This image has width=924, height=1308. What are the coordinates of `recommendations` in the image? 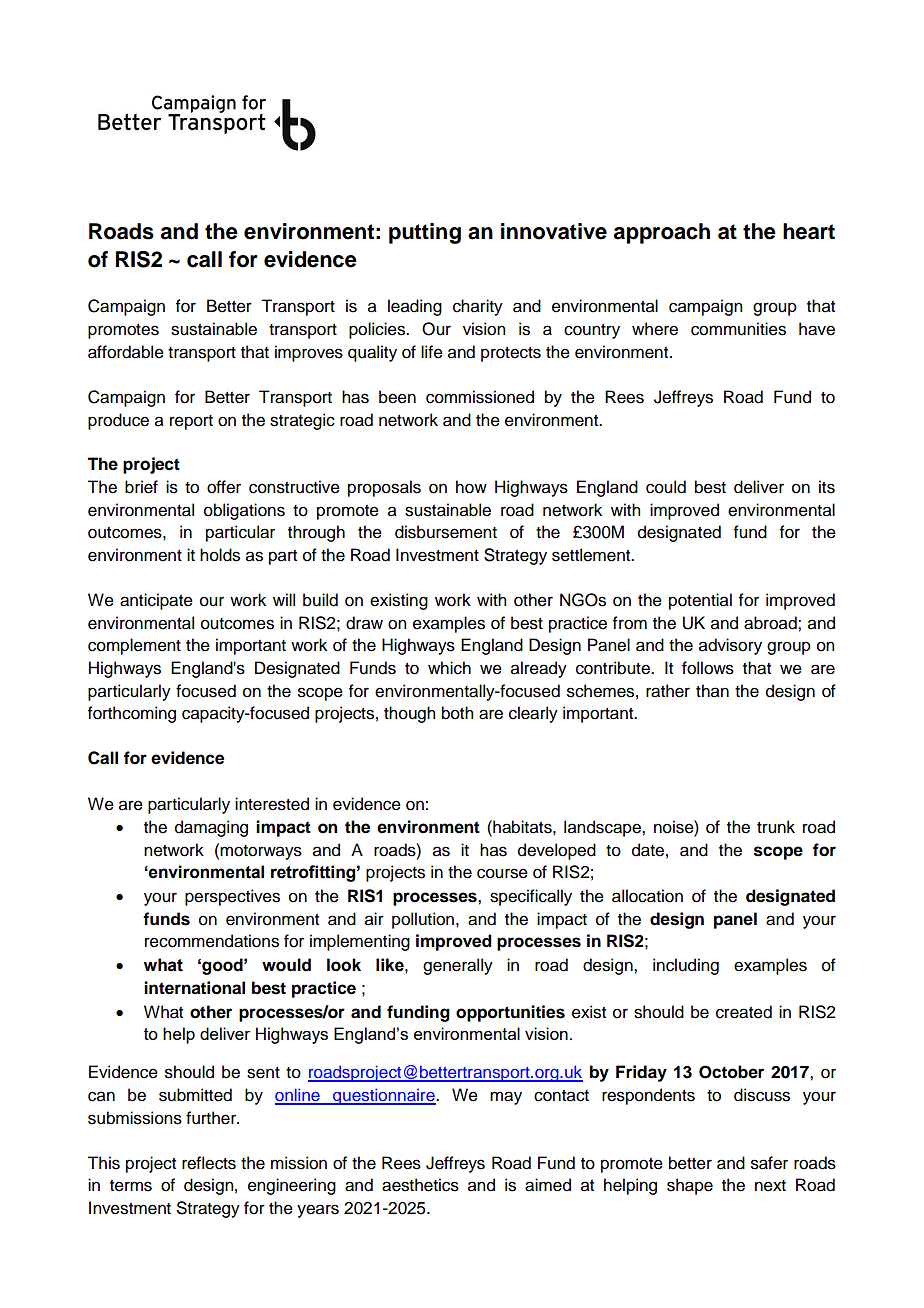 It's located at (212, 941).
